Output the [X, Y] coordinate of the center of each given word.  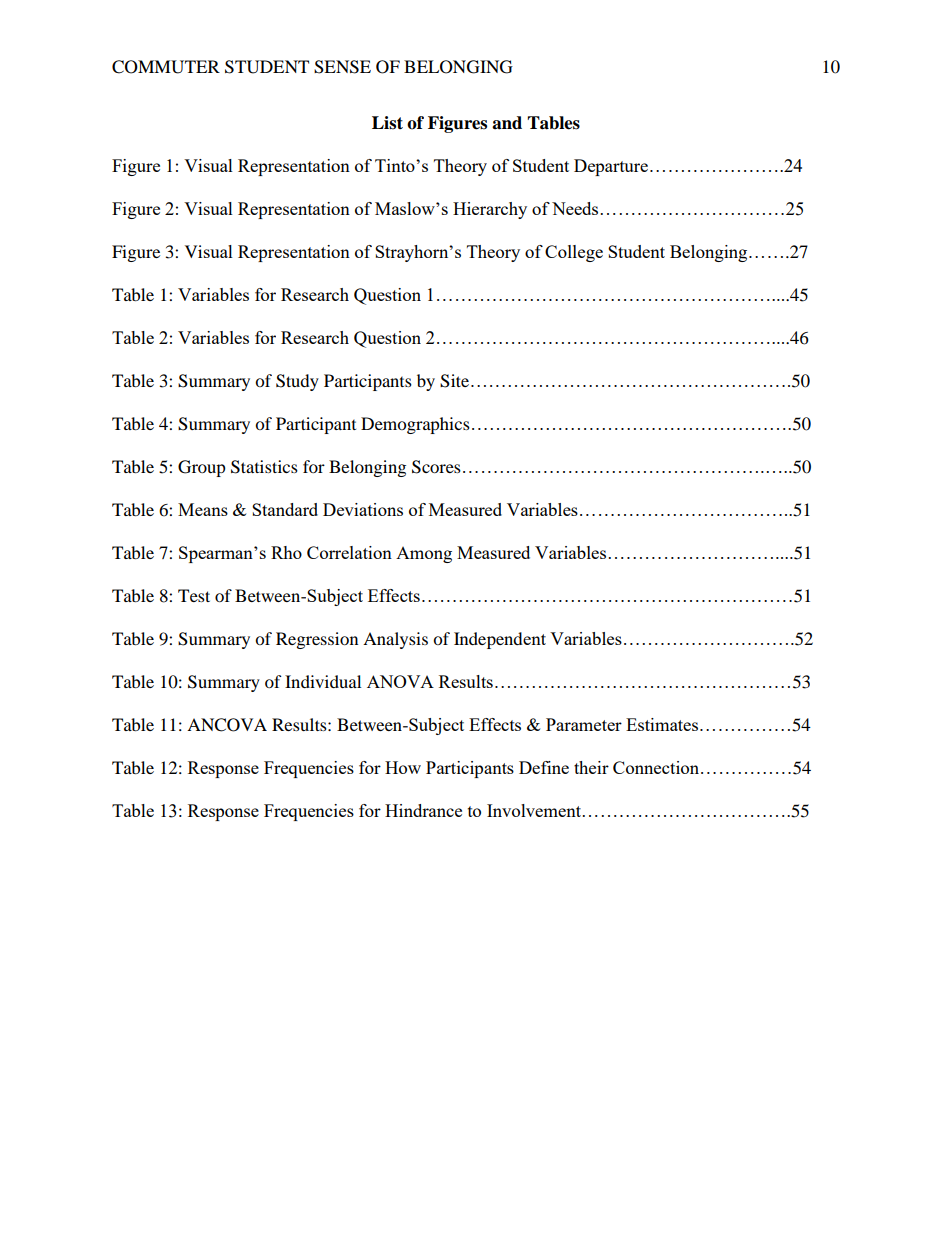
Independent [500, 640]
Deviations [363, 509]
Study [297, 382]
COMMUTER [166, 67]
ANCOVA [227, 725]
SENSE [342, 67]
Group [202, 468]
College [574, 253]
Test [194, 595]
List [387, 123]
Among [424, 555]
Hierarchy [490, 210]
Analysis [395, 640]
